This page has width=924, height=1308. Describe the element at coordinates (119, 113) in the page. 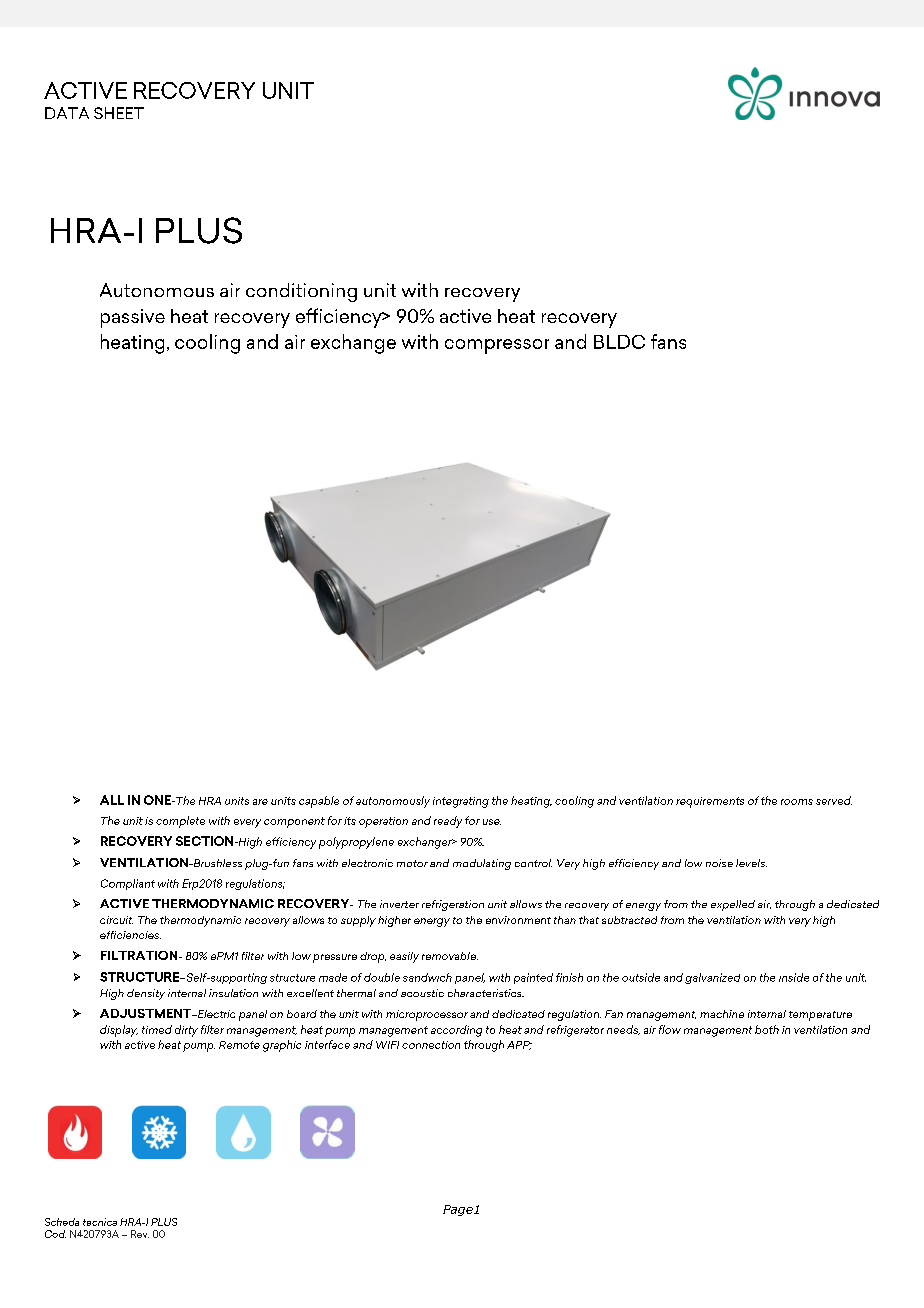

I see `SHEET` at that location.
